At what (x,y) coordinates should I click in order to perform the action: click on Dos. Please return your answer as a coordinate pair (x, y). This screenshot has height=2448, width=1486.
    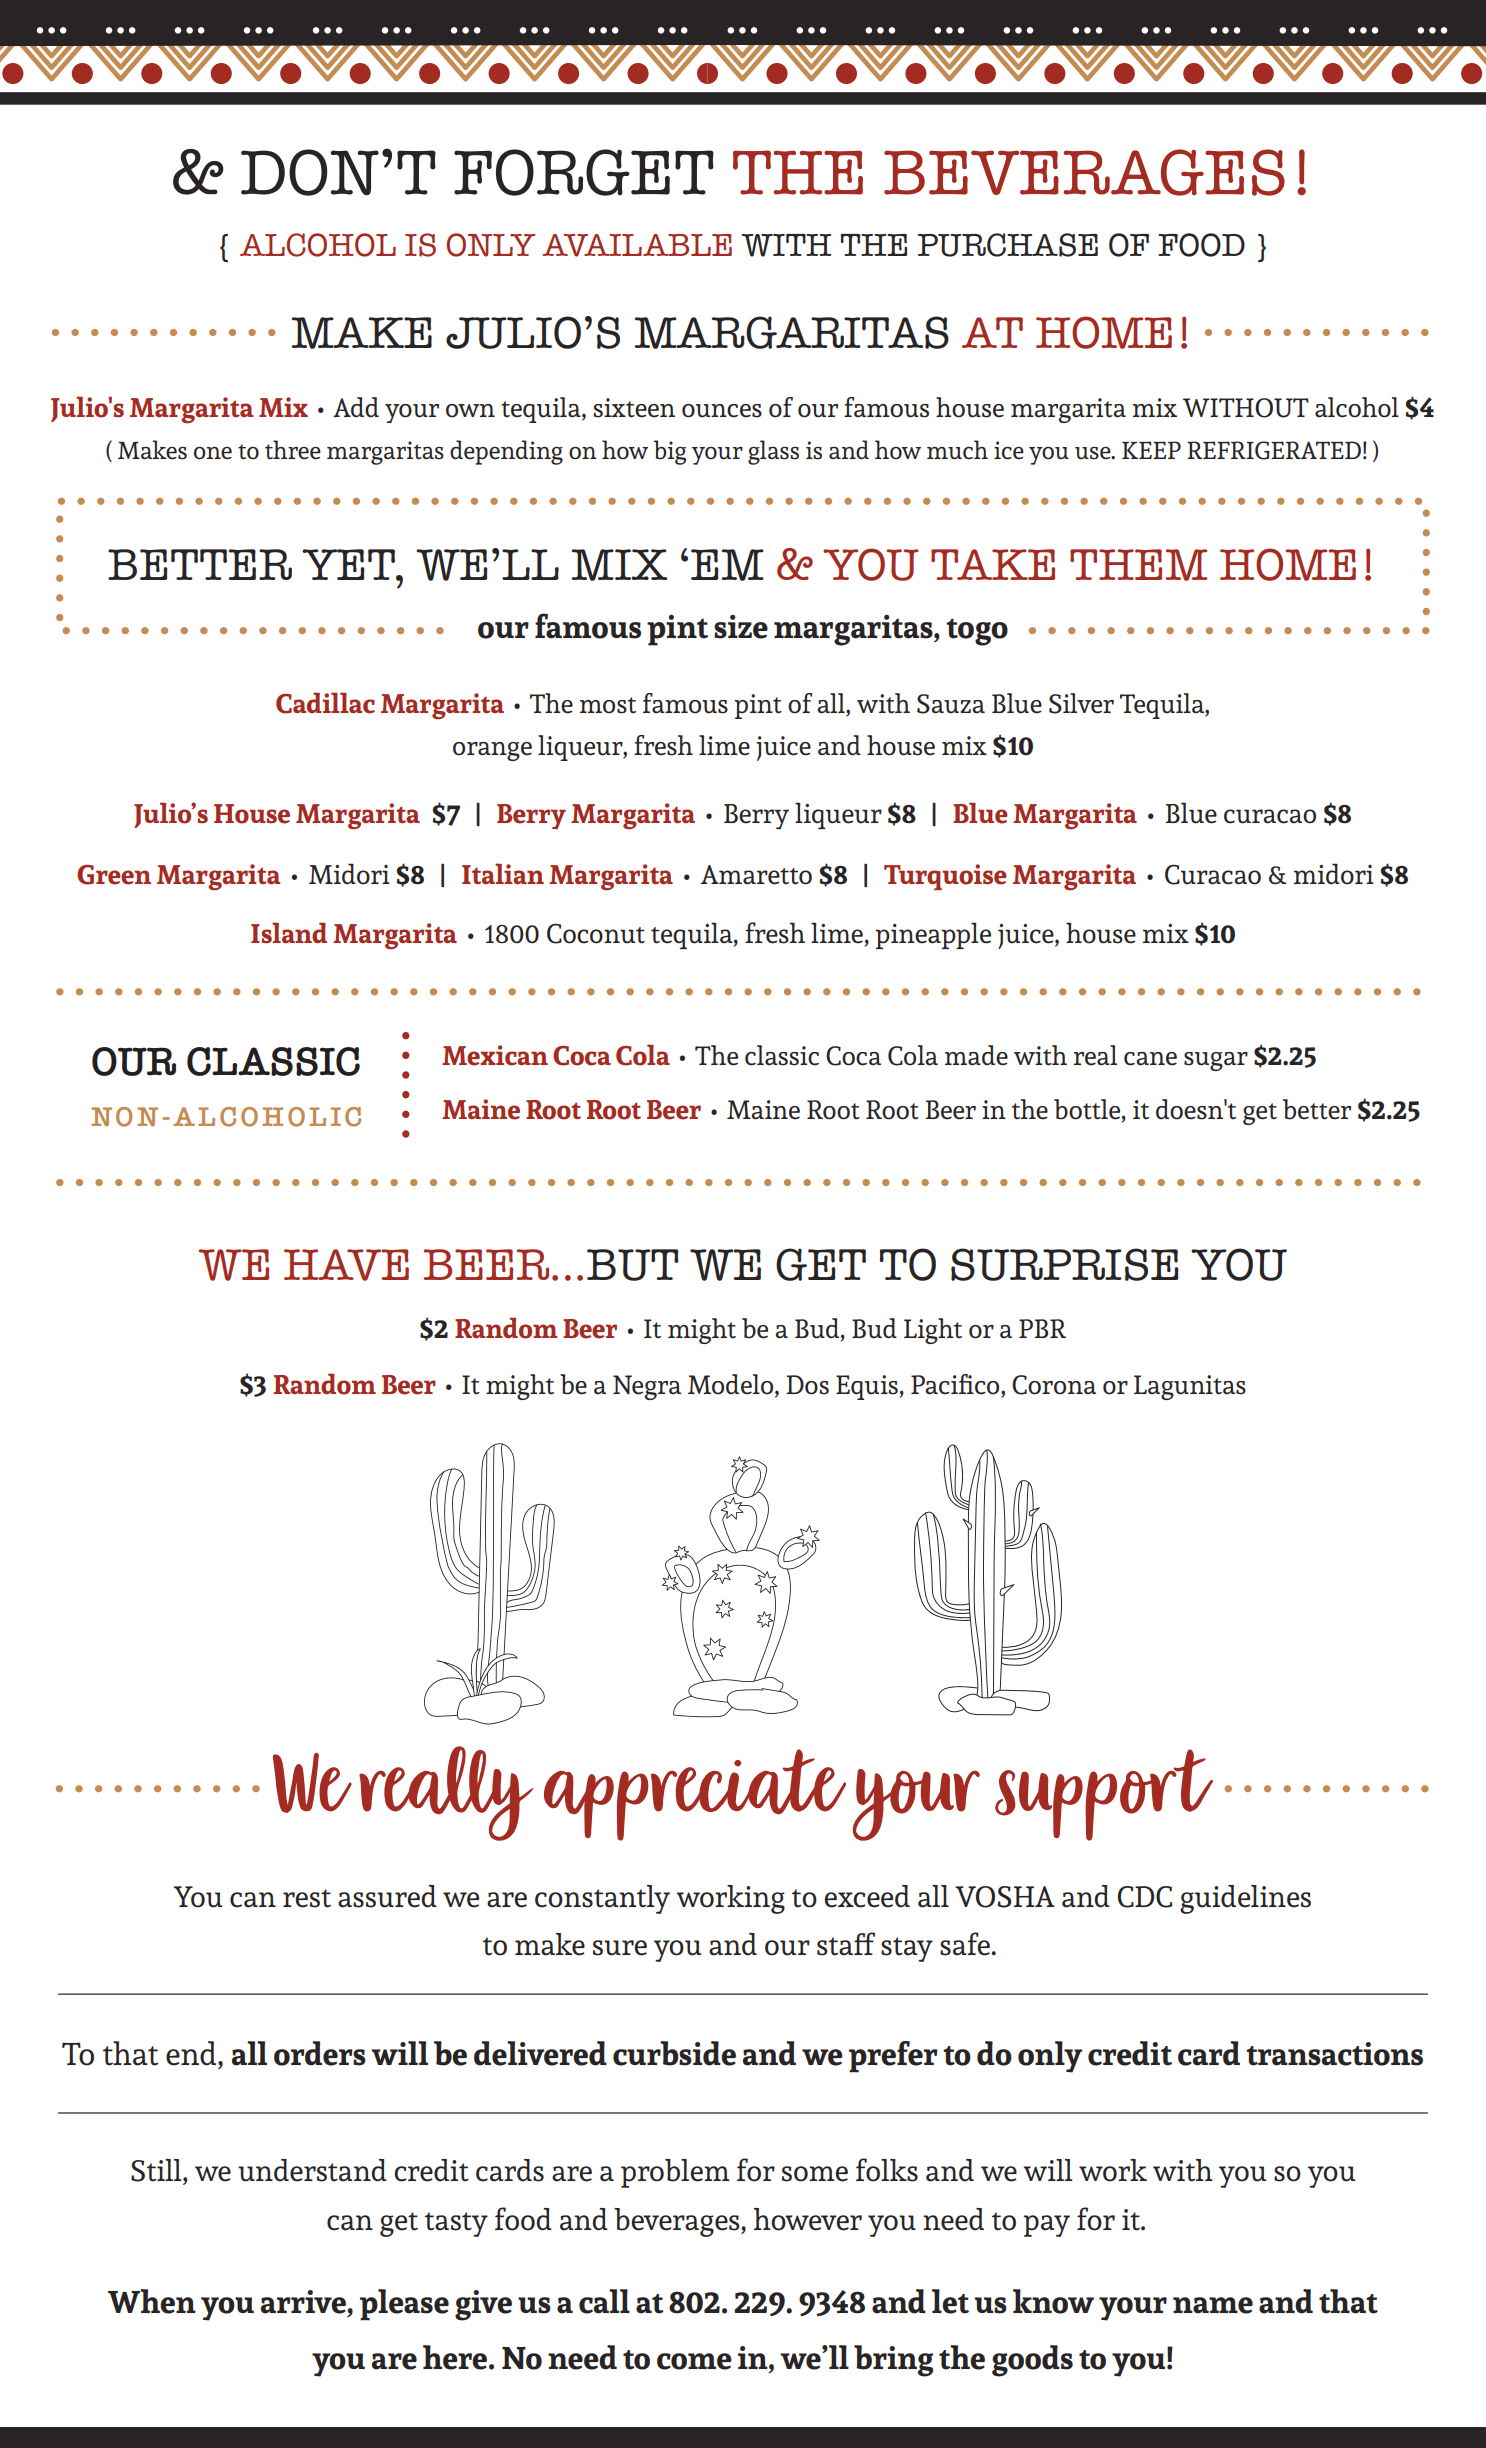
    Looking at the image, I should click on (807, 1385).
